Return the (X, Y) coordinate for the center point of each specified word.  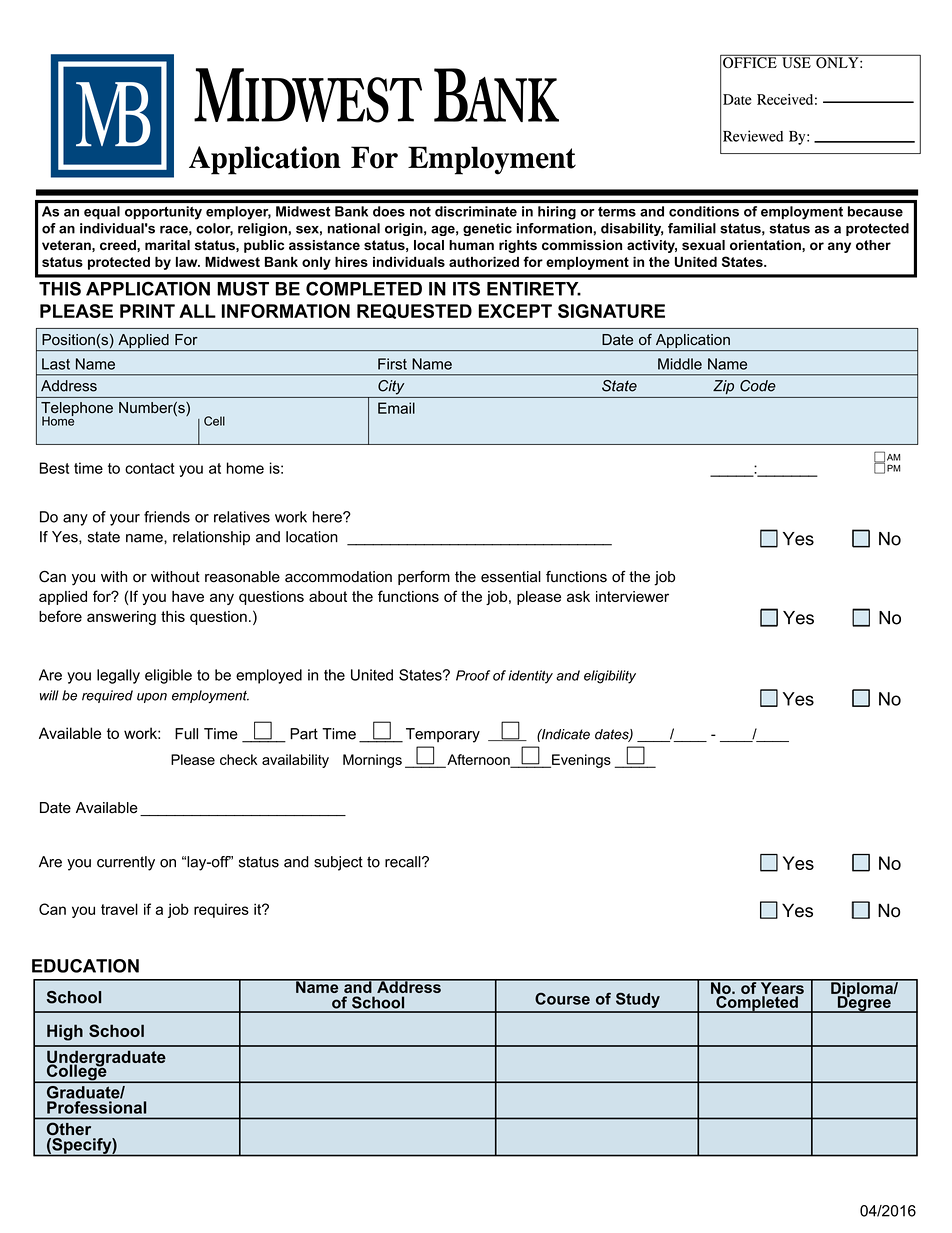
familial (692, 228)
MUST (243, 288)
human (471, 245)
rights (518, 246)
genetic (487, 229)
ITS (466, 288)
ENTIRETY (534, 289)
